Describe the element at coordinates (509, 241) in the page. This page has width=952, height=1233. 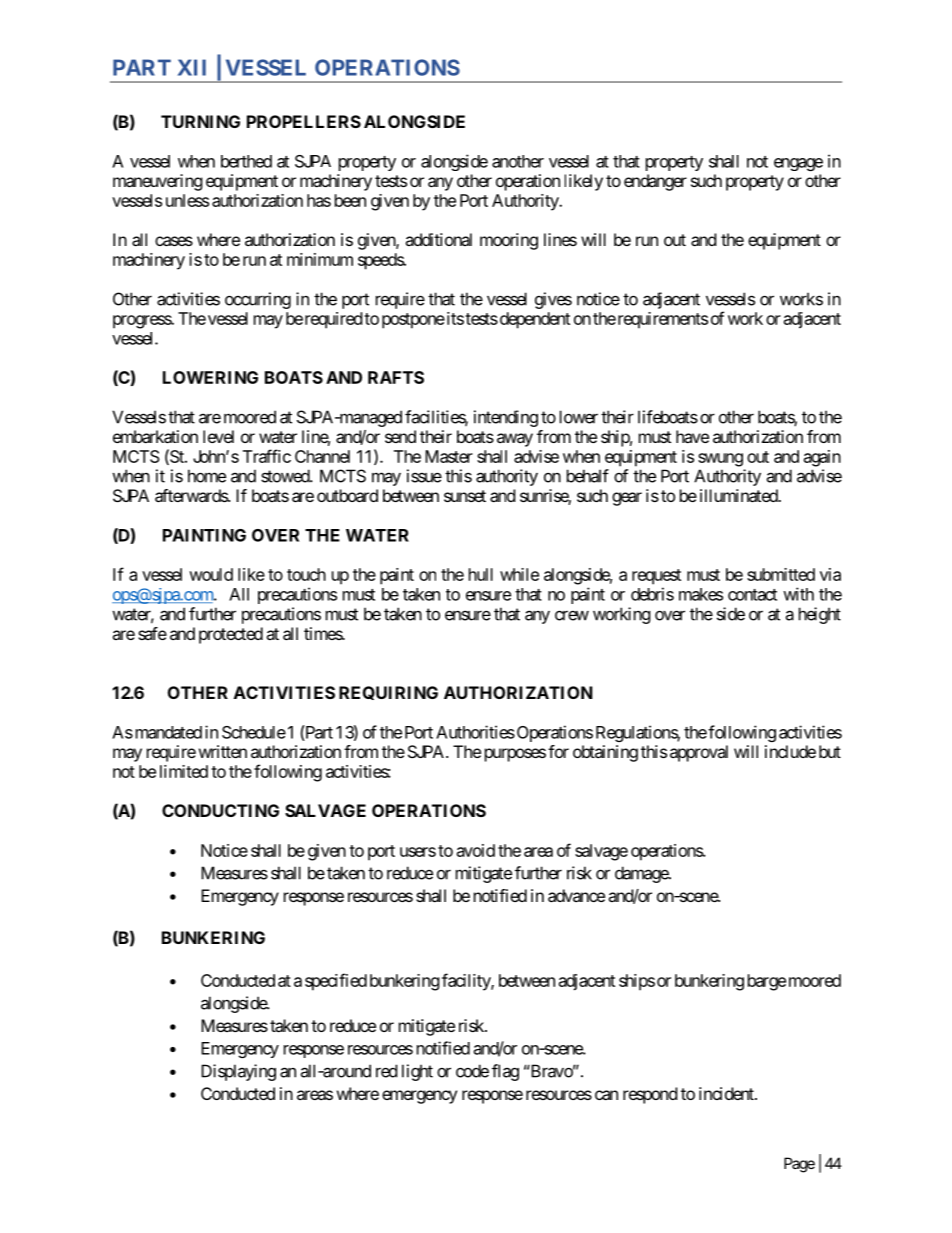
I see `mooring` at that location.
